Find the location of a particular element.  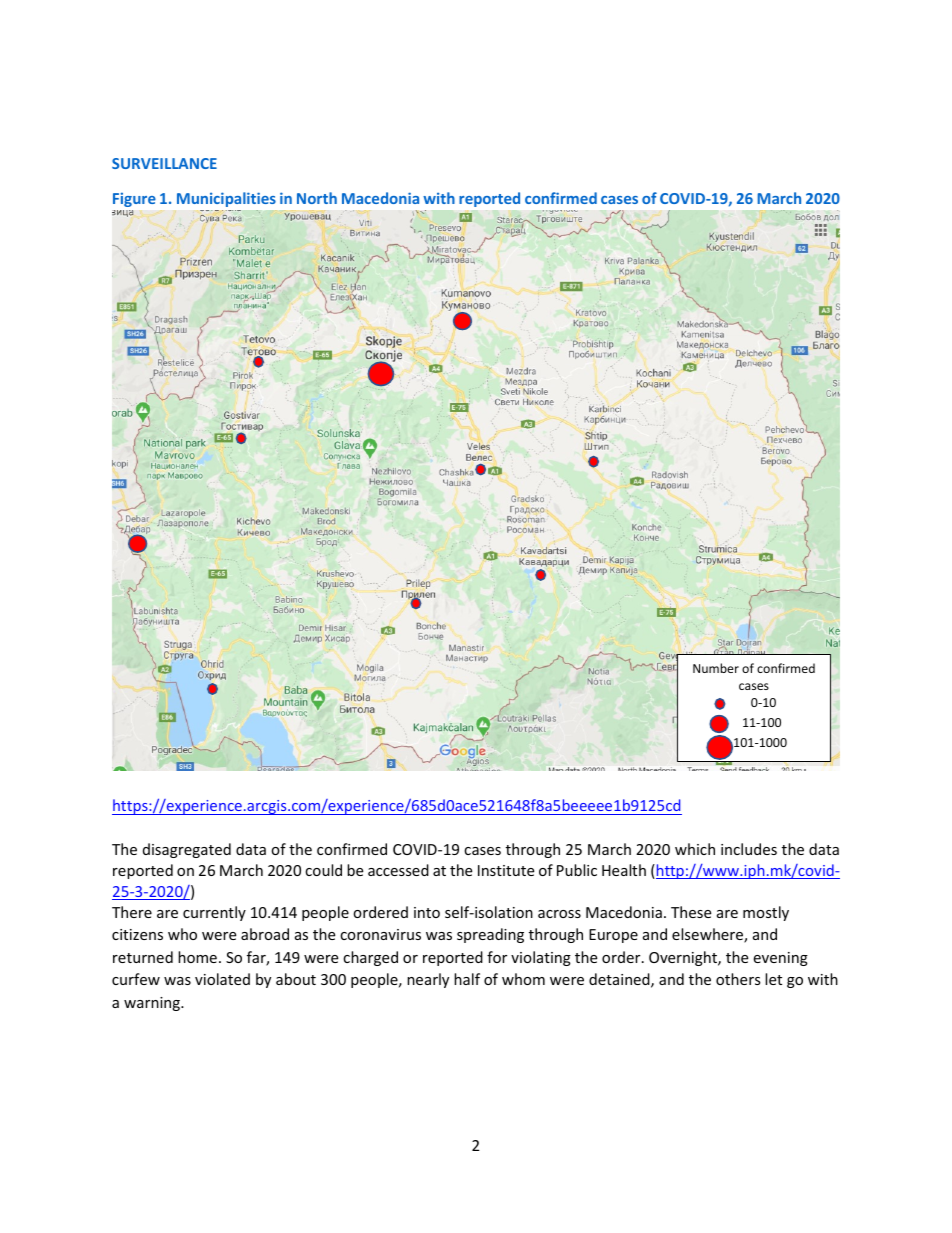

North is located at coordinates (317, 198).
